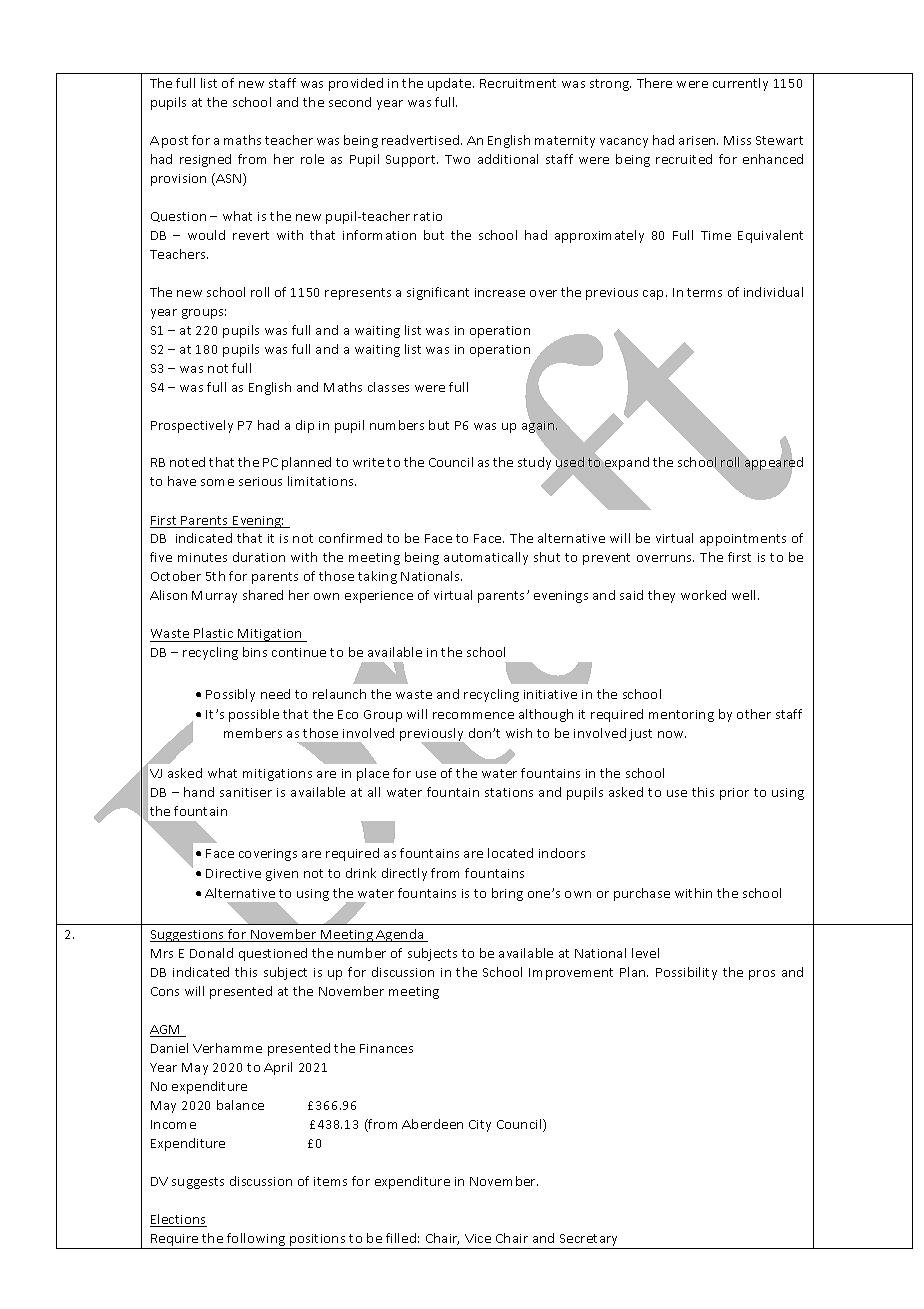  Describe the element at coordinates (704, 292) in the screenshot. I see `terms` at that location.
